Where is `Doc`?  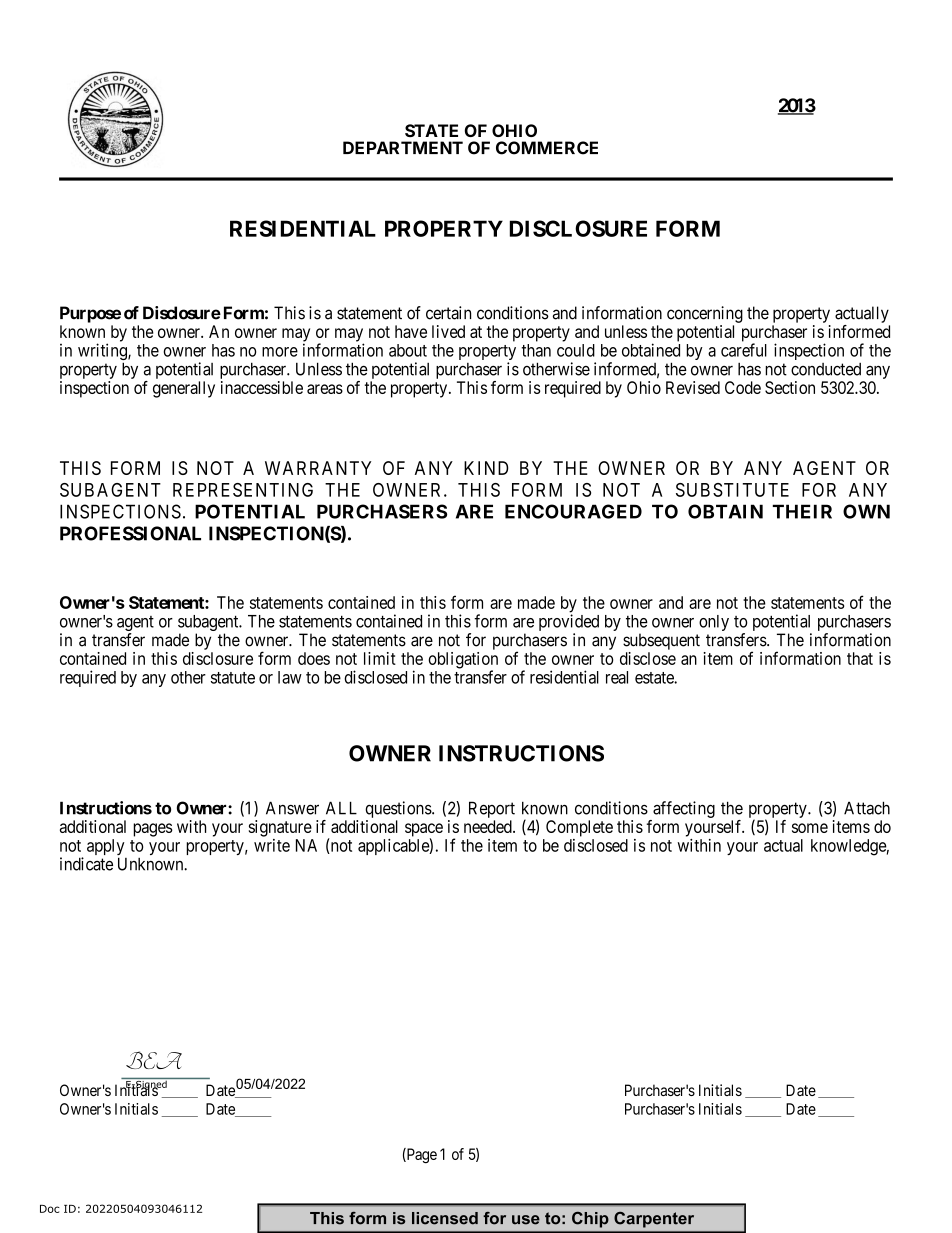
Doc is located at coordinates (50, 1209).
